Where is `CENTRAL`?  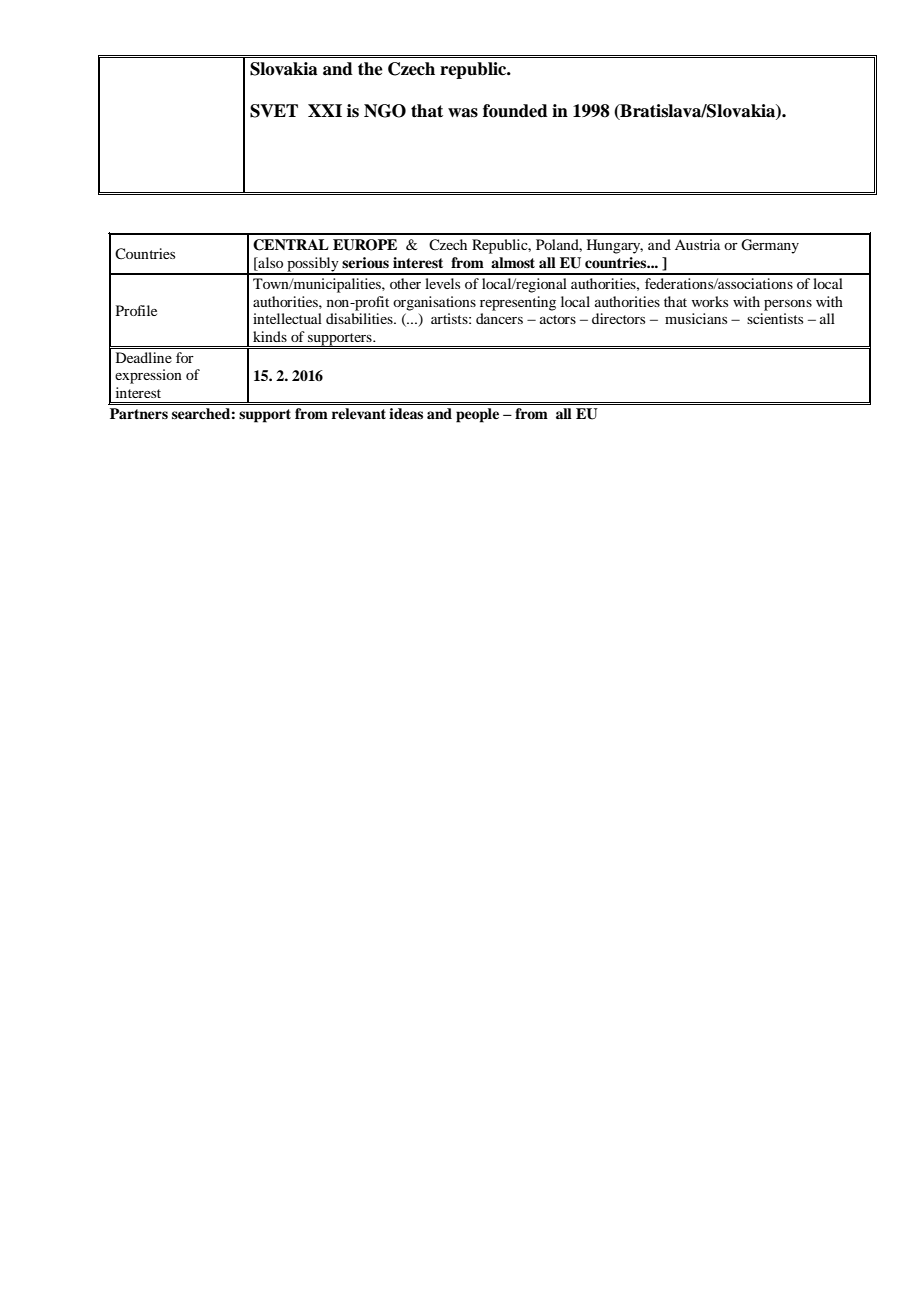
CENTRAL is located at coordinates (291, 245).
